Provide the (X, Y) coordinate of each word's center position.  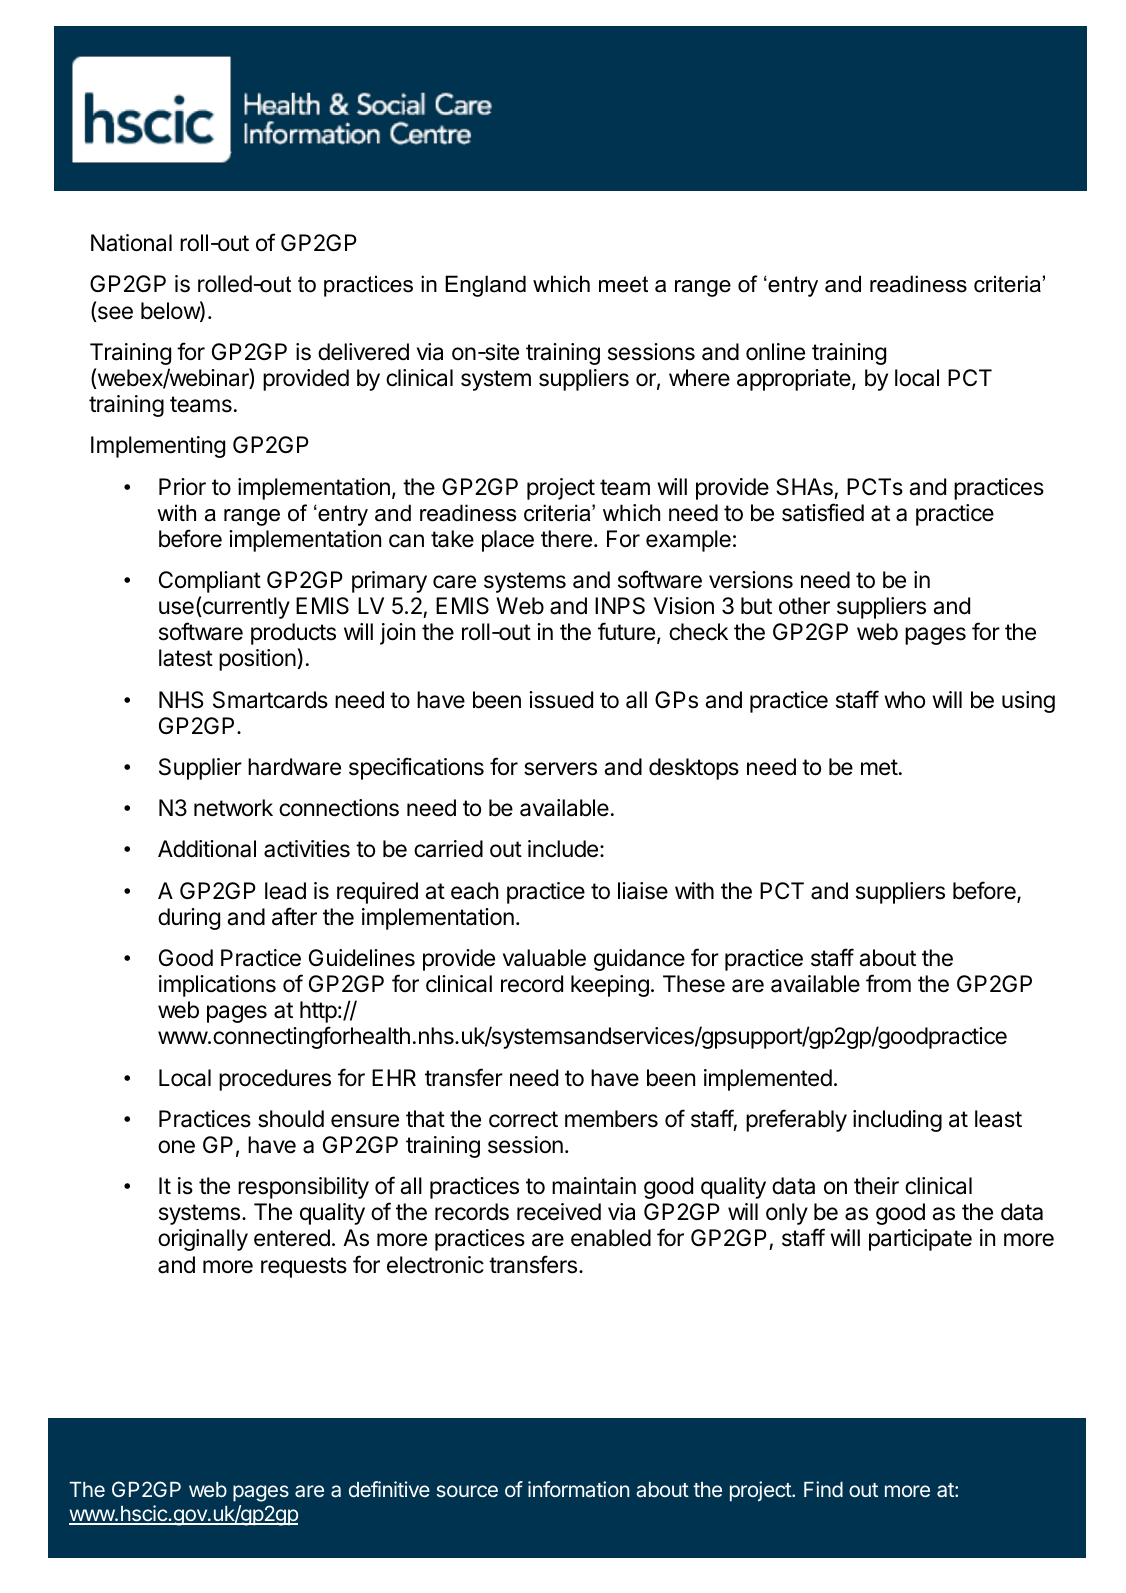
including (897, 1121)
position (257, 660)
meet (623, 284)
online (775, 352)
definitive (389, 1489)
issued (561, 700)
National (131, 243)
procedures (275, 1080)
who (904, 700)
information (578, 1489)
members (611, 1119)
